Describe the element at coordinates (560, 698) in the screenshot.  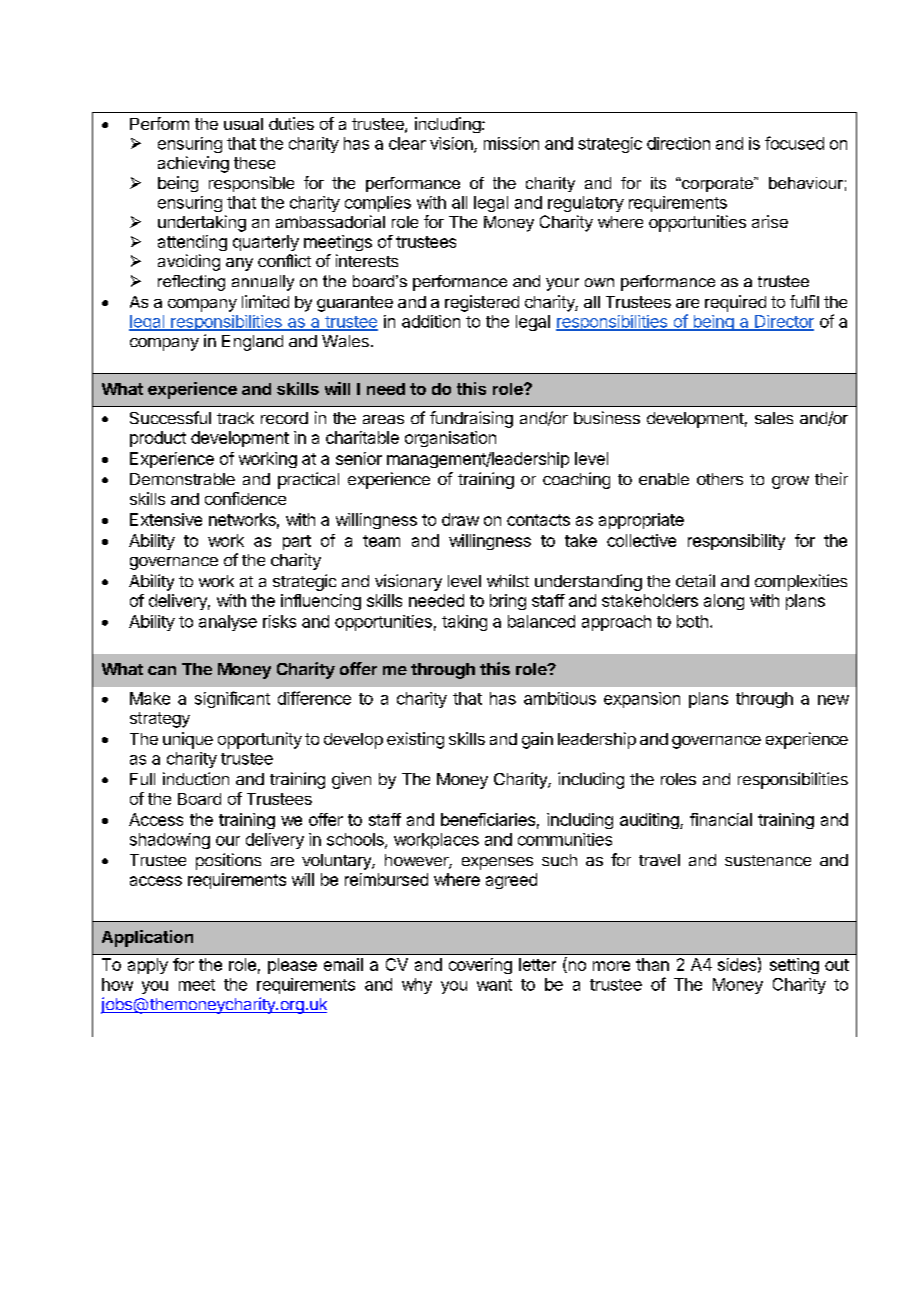
I see `ambitious` at that location.
